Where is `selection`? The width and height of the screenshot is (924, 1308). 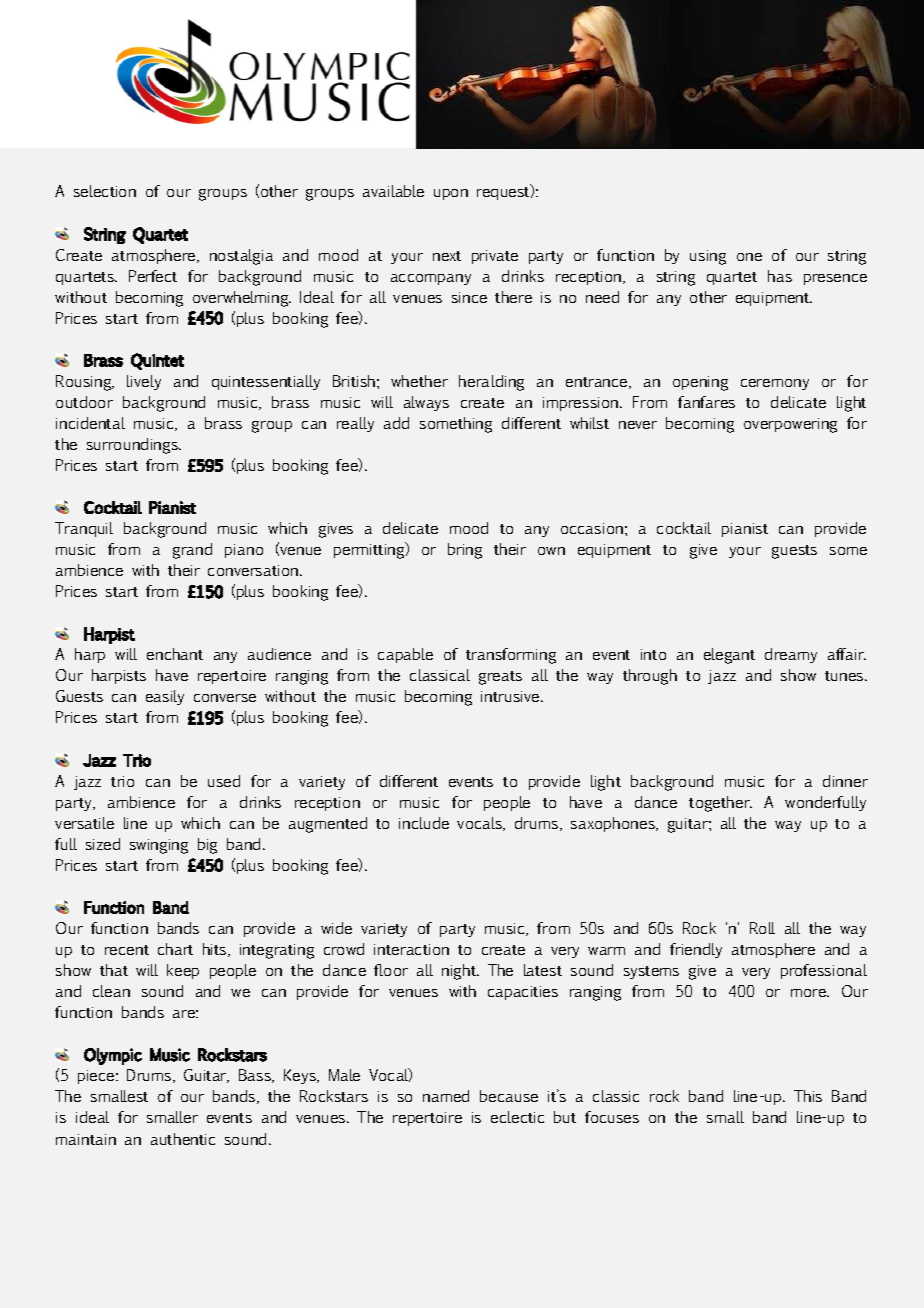 selection is located at coordinates (105, 191).
